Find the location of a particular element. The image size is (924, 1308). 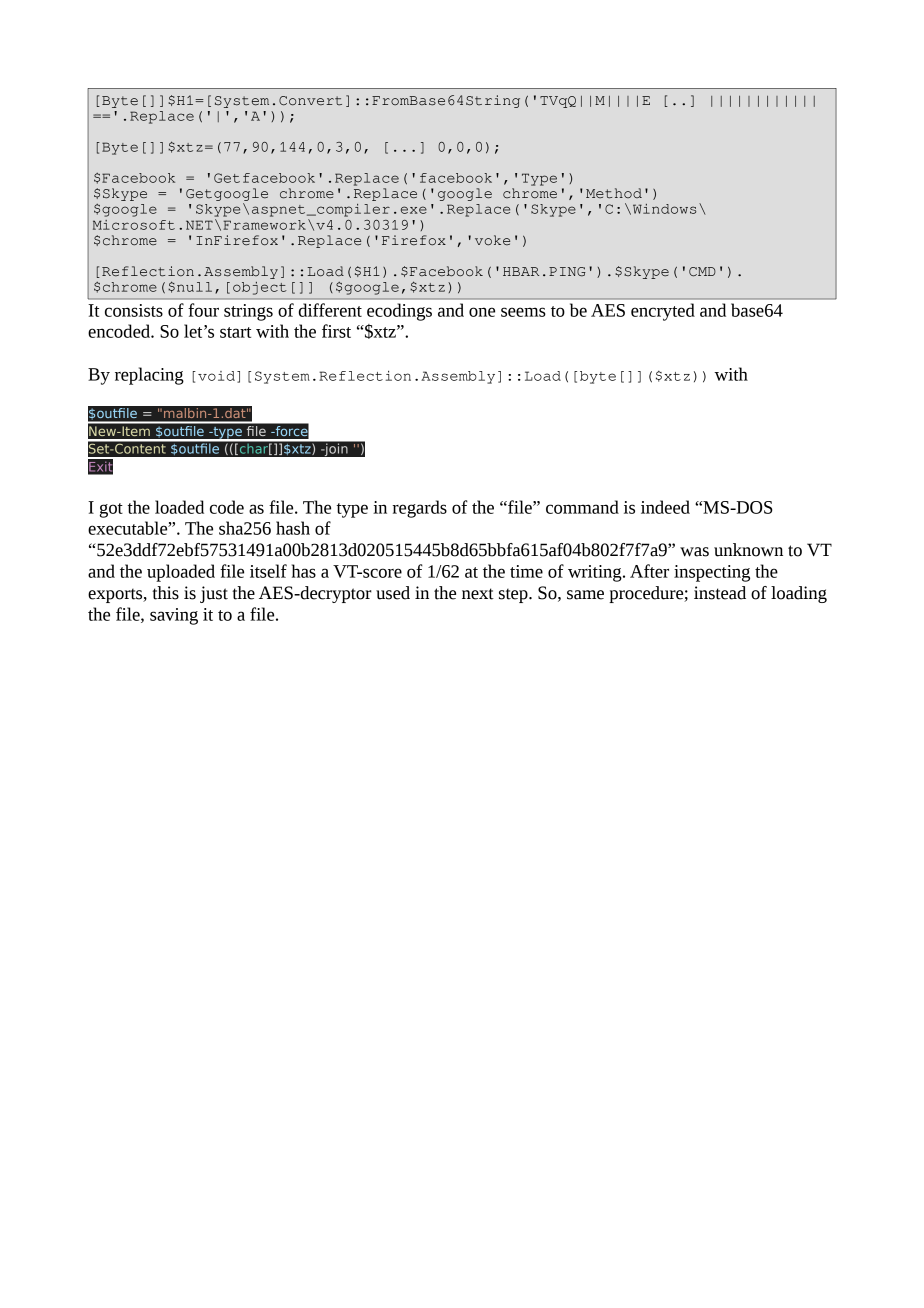

one is located at coordinates (482, 312).
